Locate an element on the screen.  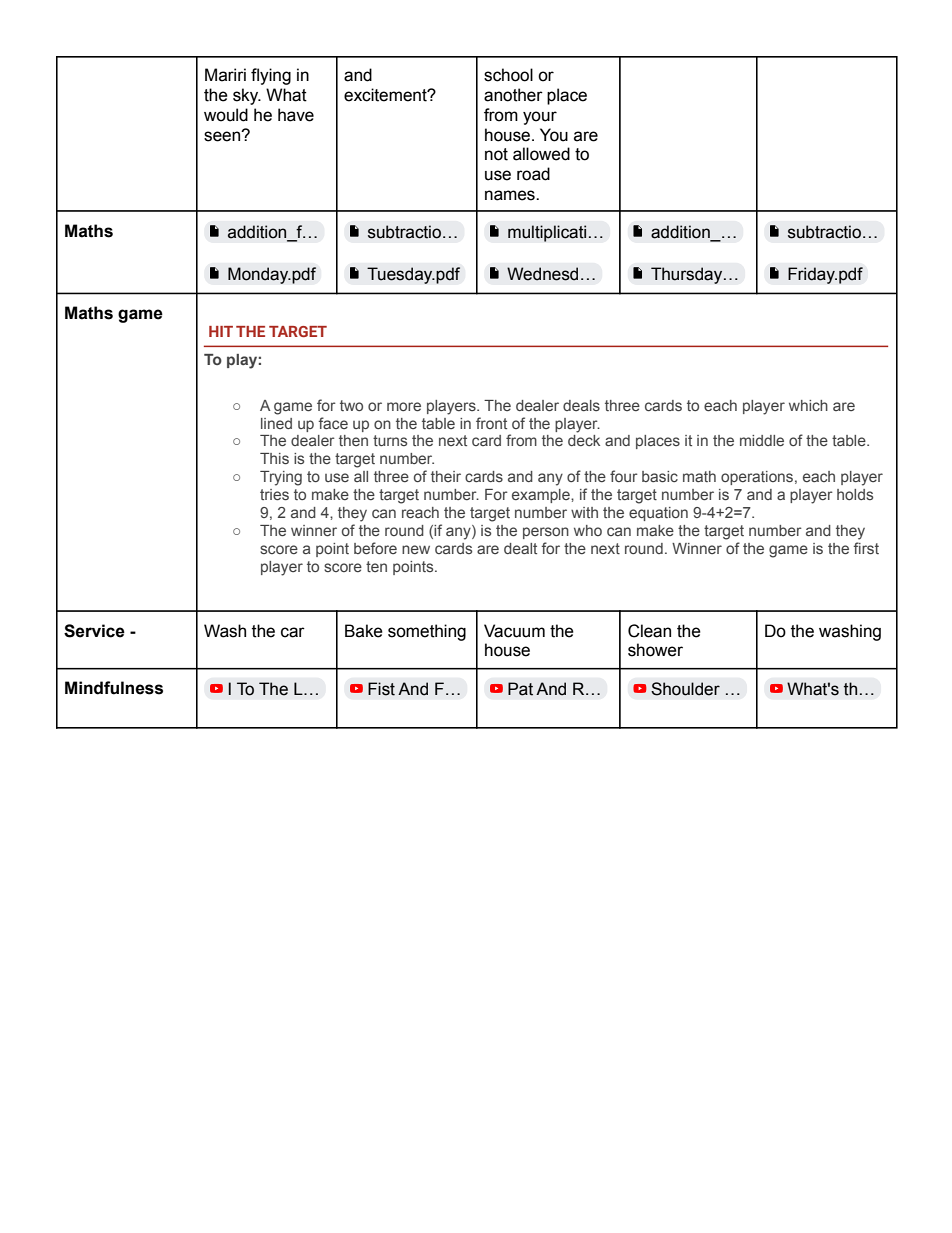
which is located at coordinates (808, 405).
